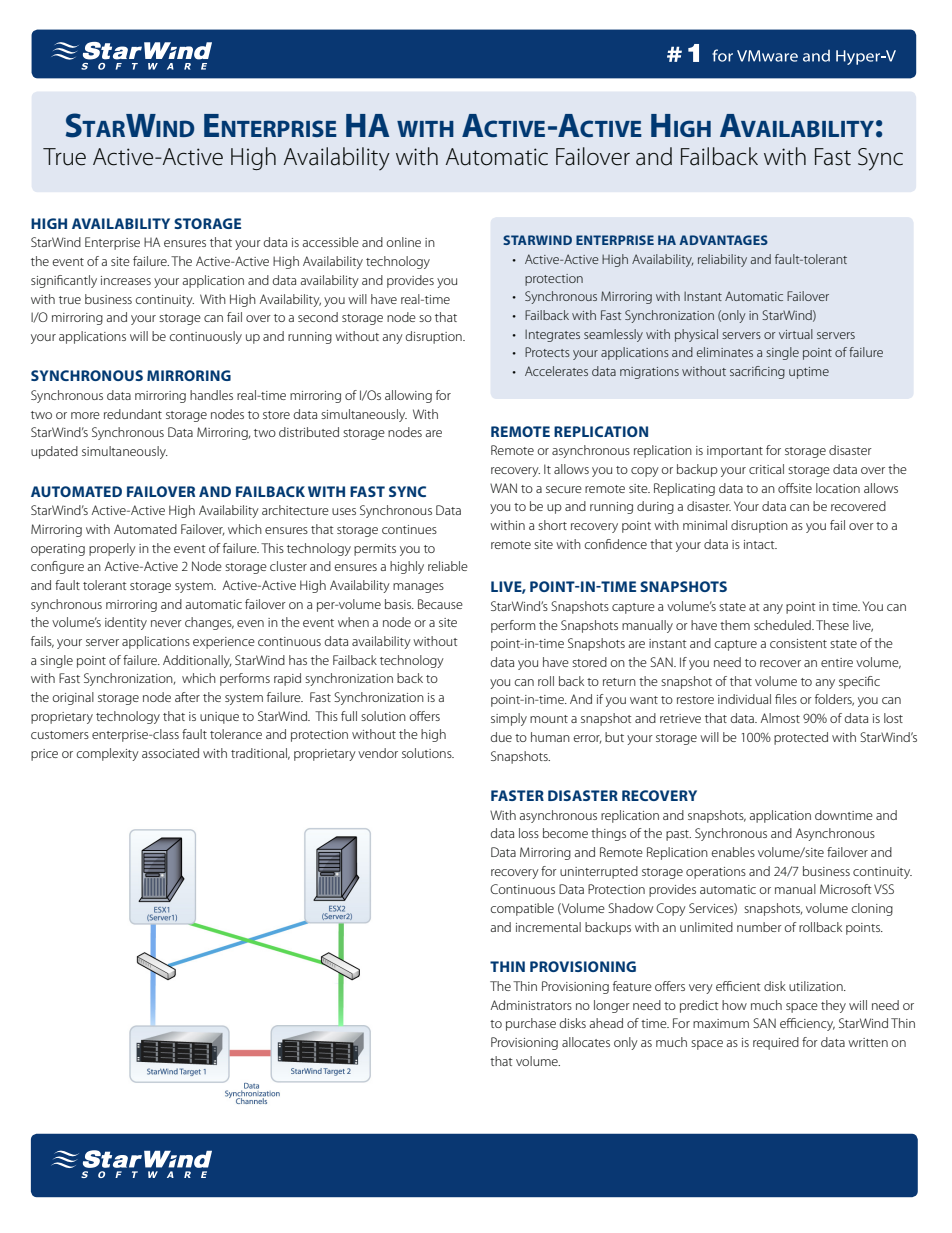 This page has height=1233, width=952. Describe the element at coordinates (722, 260) in the page. I see `reliability` at that location.
